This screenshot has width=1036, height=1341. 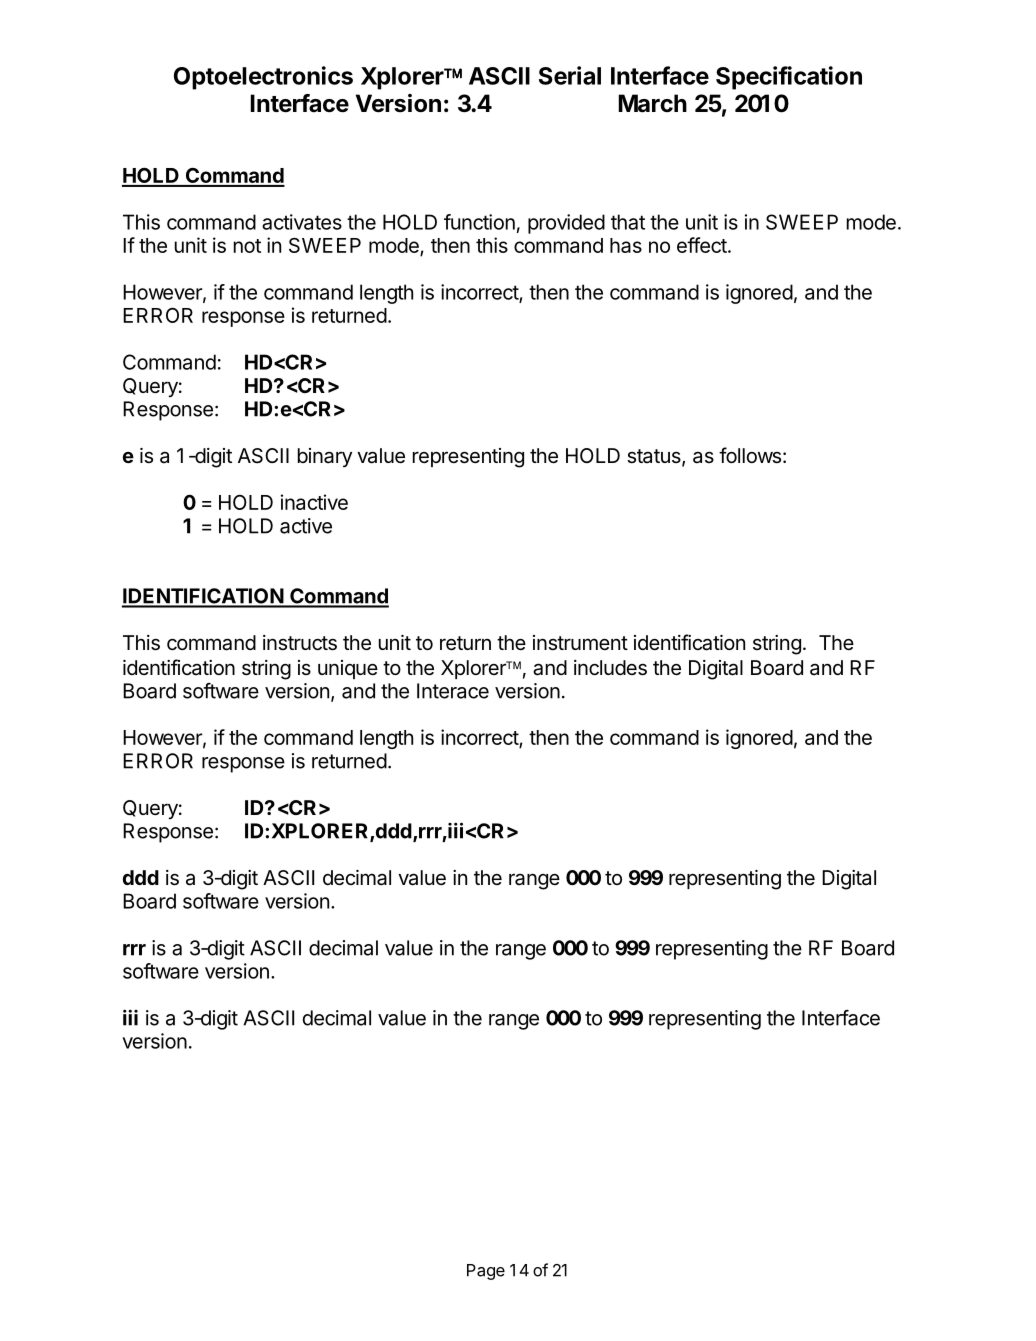 I want to click on instructs, so click(x=300, y=643).
